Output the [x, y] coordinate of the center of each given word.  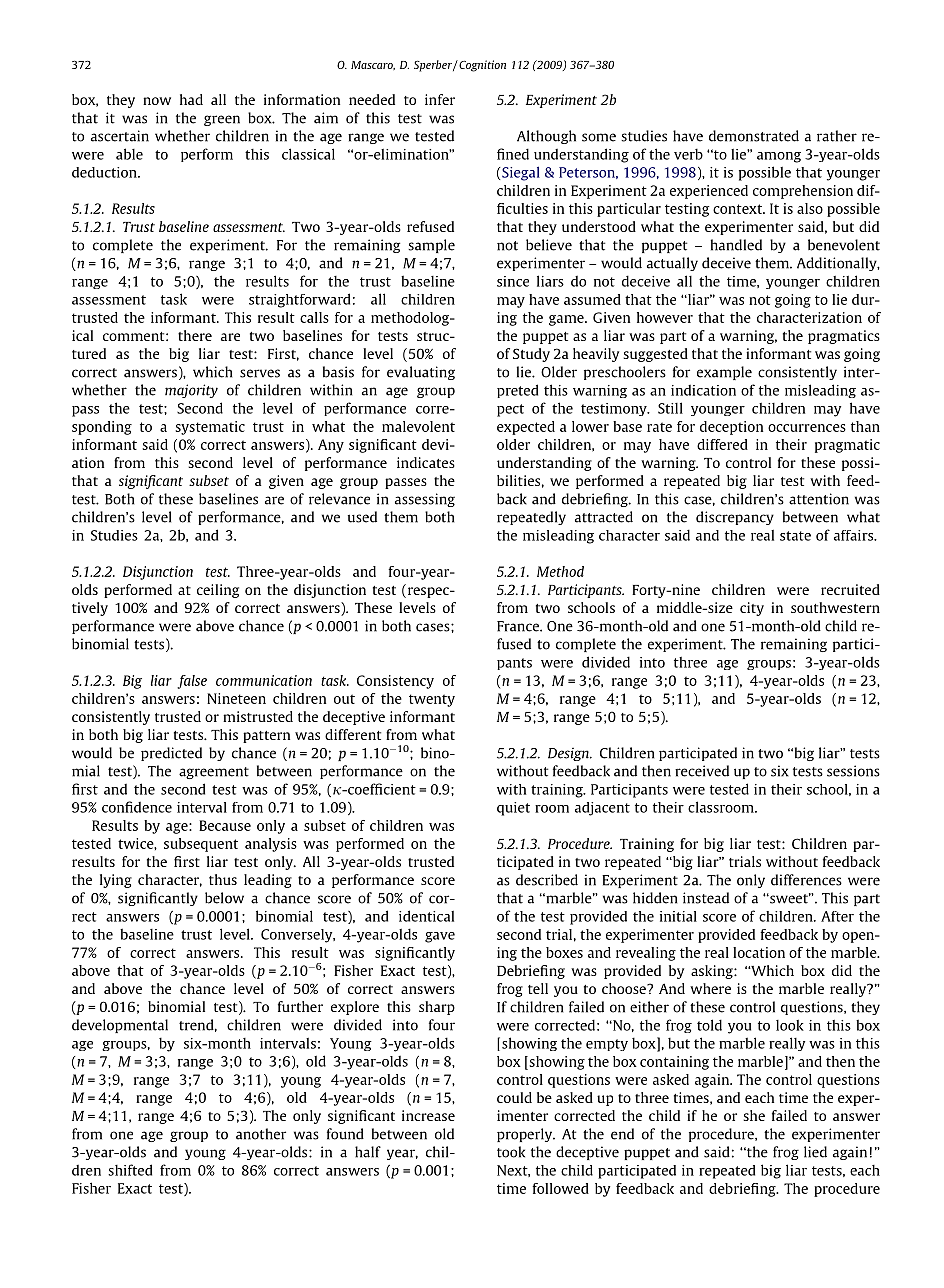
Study [531, 355]
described [547, 880]
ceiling [218, 591]
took [511, 1152]
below [224, 898]
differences [806, 880]
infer [440, 99]
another [261, 1134]
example [724, 373]
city [752, 609]
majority [191, 391]
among [779, 157]
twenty [432, 700]
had [191, 99]
